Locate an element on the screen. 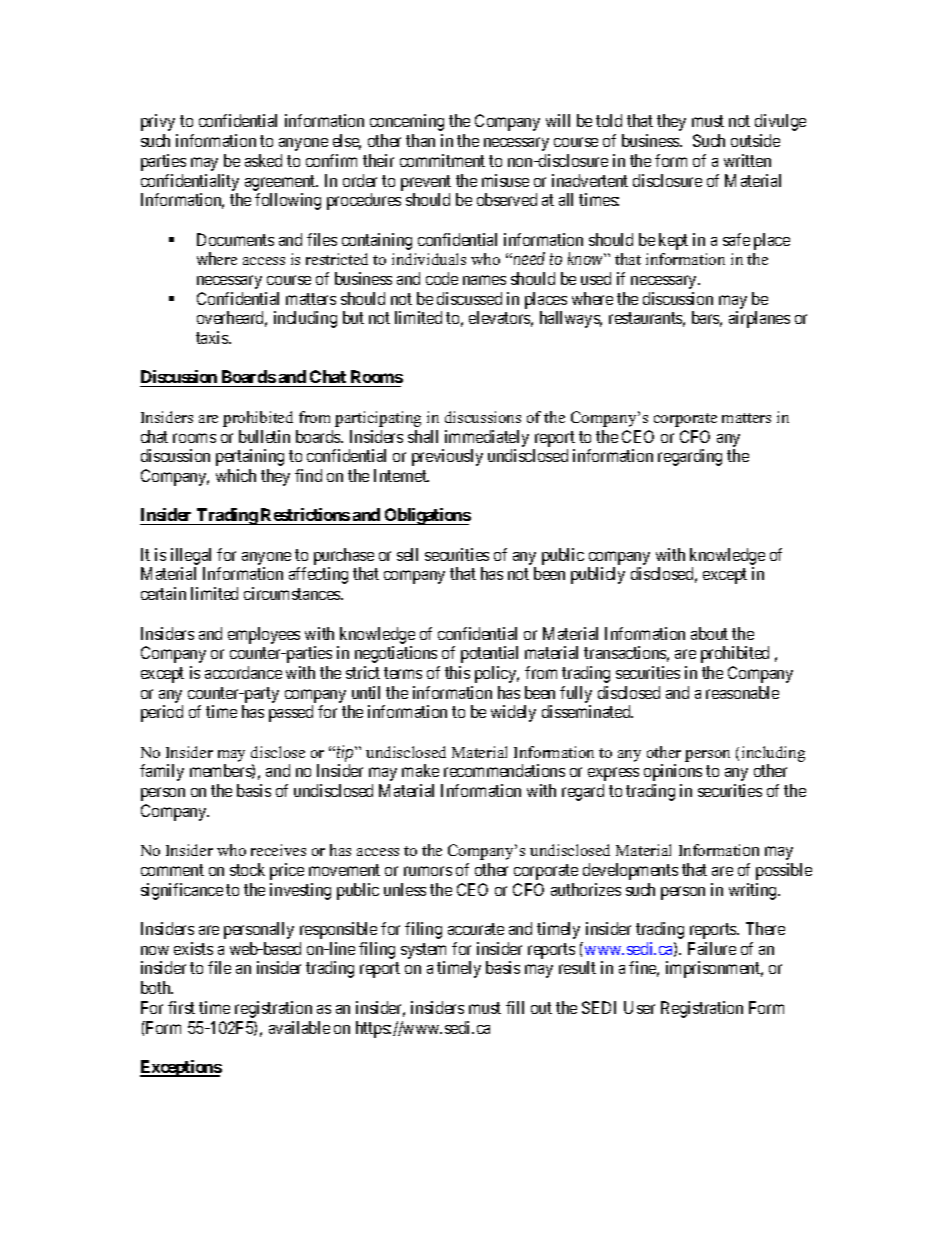  commitment is located at coordinates (442, 160).
